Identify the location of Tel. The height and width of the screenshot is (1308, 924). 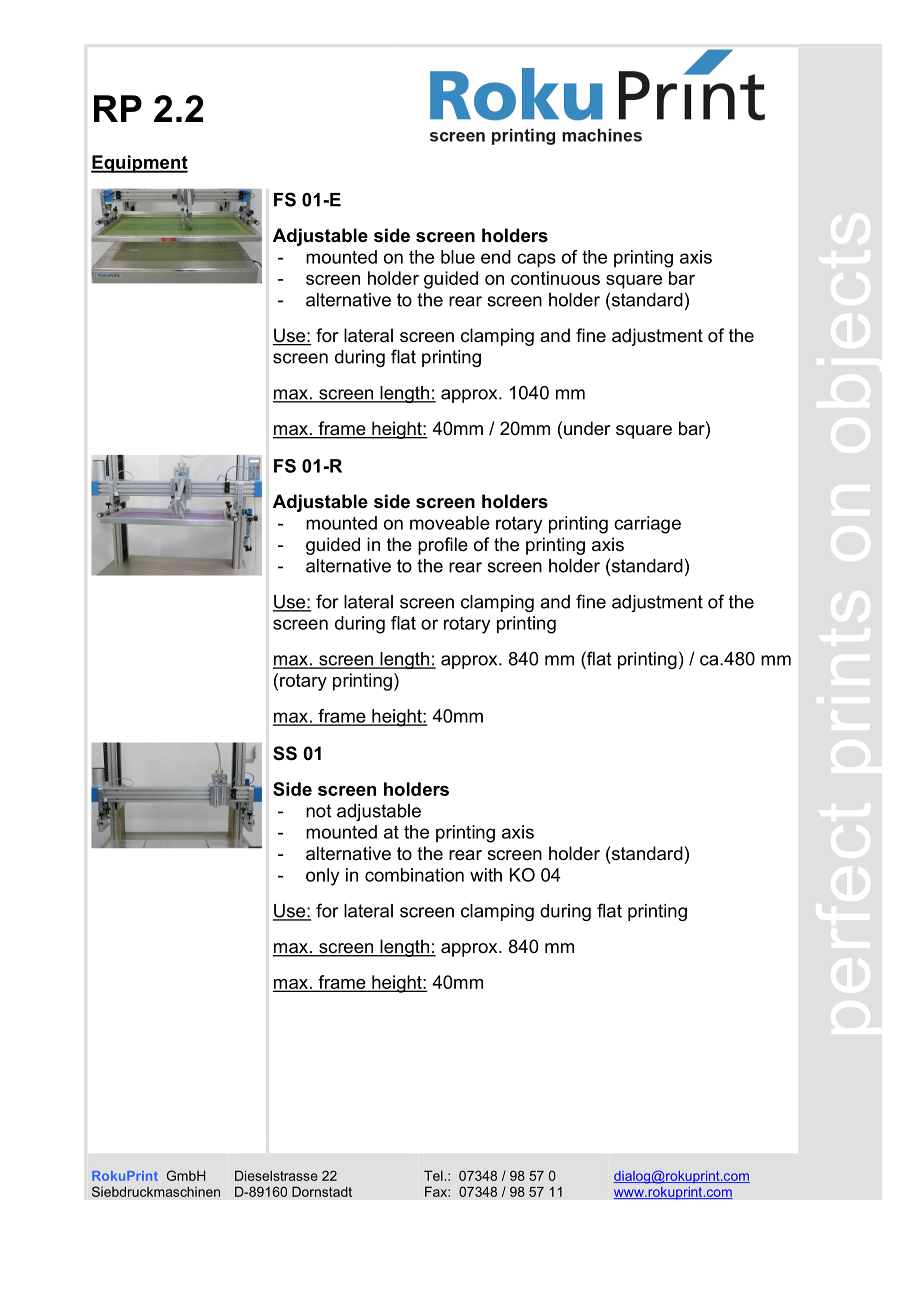
(433, 1175).
